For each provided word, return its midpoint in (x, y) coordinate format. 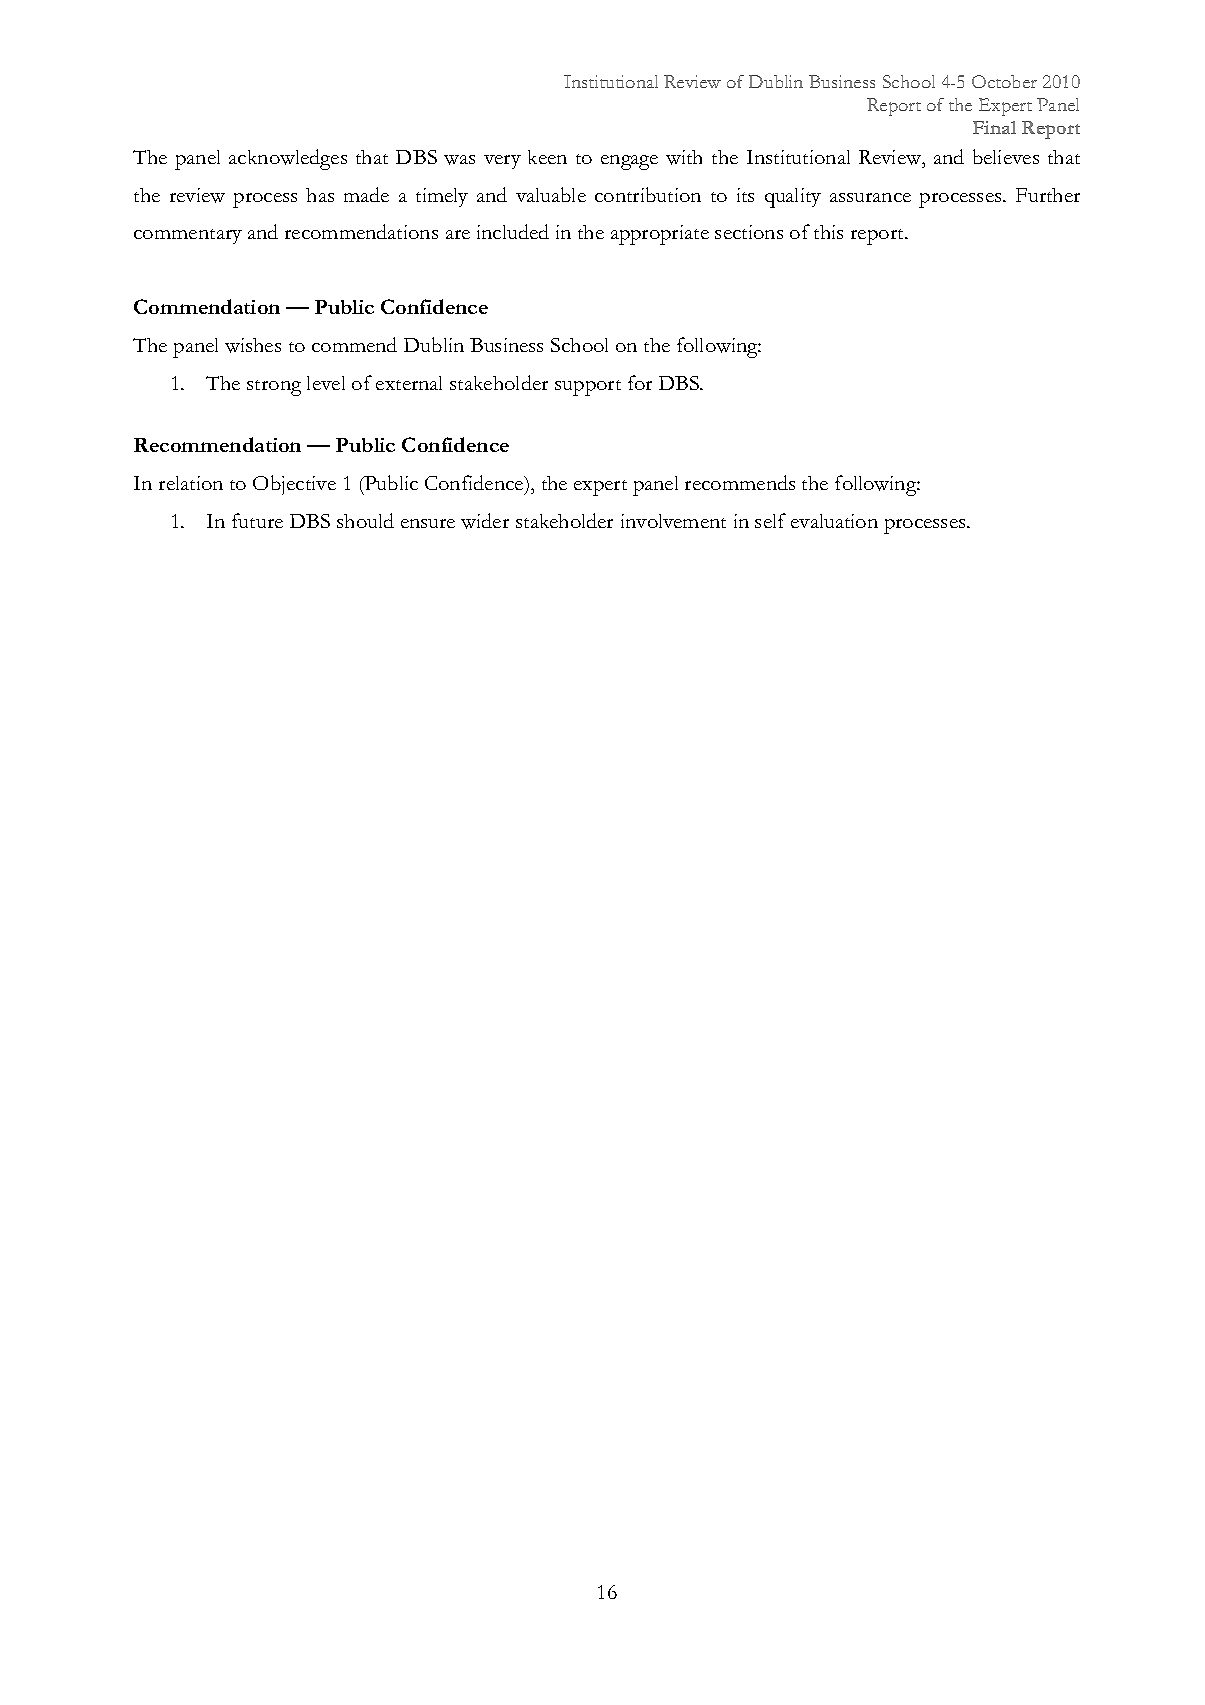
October (1004, 81)
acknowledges (288, 159)
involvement (673, 521)
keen (547, 157)
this (828, 232)
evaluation (834, 521)
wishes (253, 345)
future (257, 520)
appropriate (660, 235)
